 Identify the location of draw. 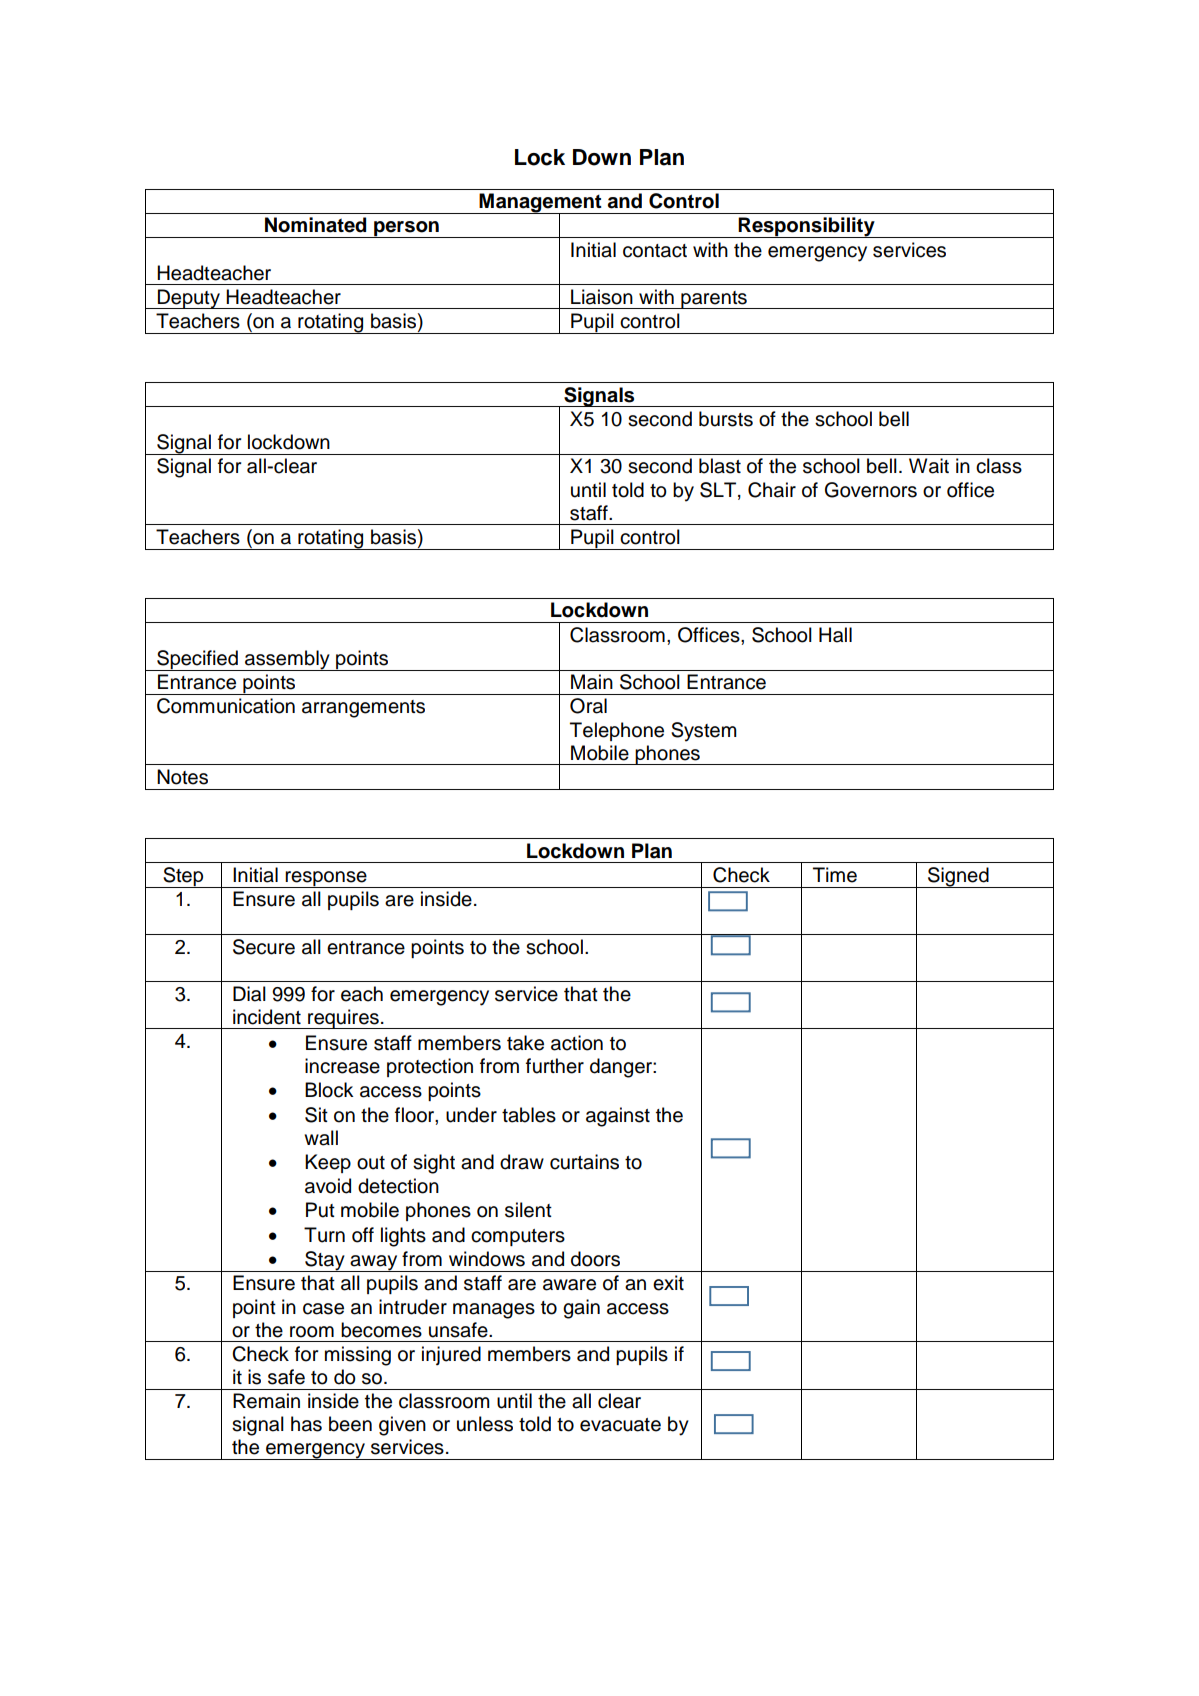
(522, 1162).
